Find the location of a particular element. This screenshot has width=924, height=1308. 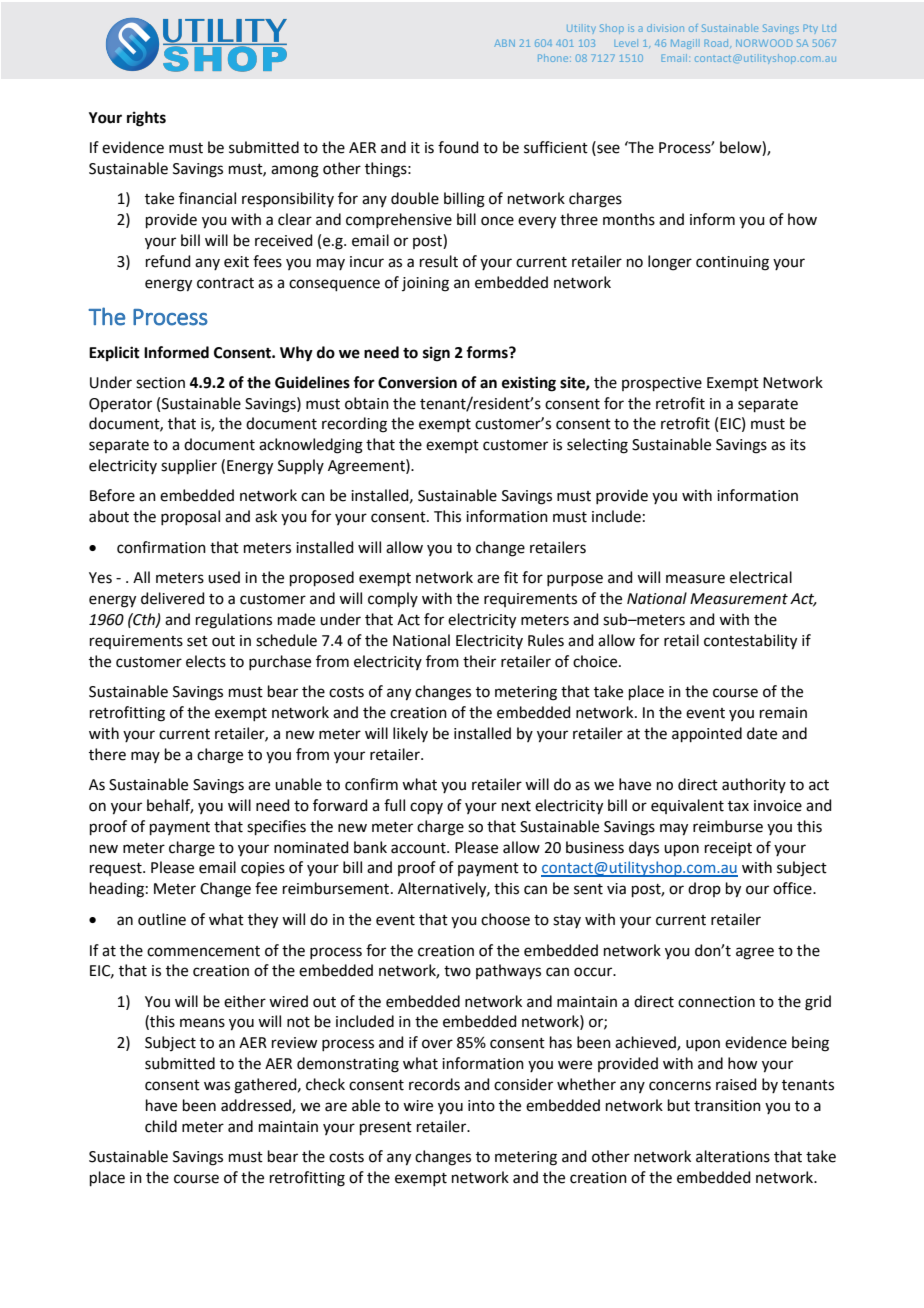

rights is located at coordinates (146, 119).
